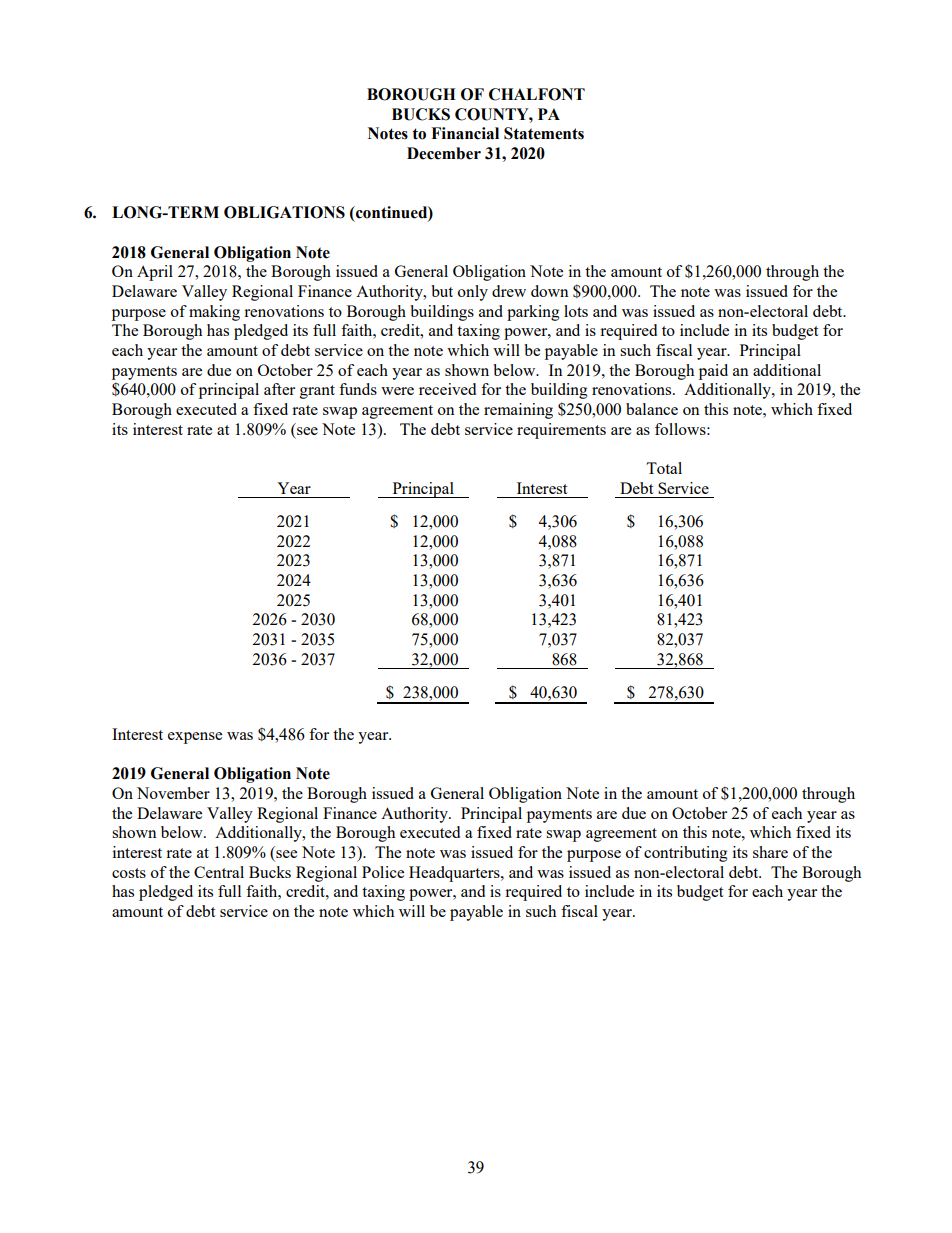 Image resolution: width=952 pixels, height=1233 pixels. What do you see at coordinates (155, 273) in the image?
I see `April` at bounding box center [155, 273].
